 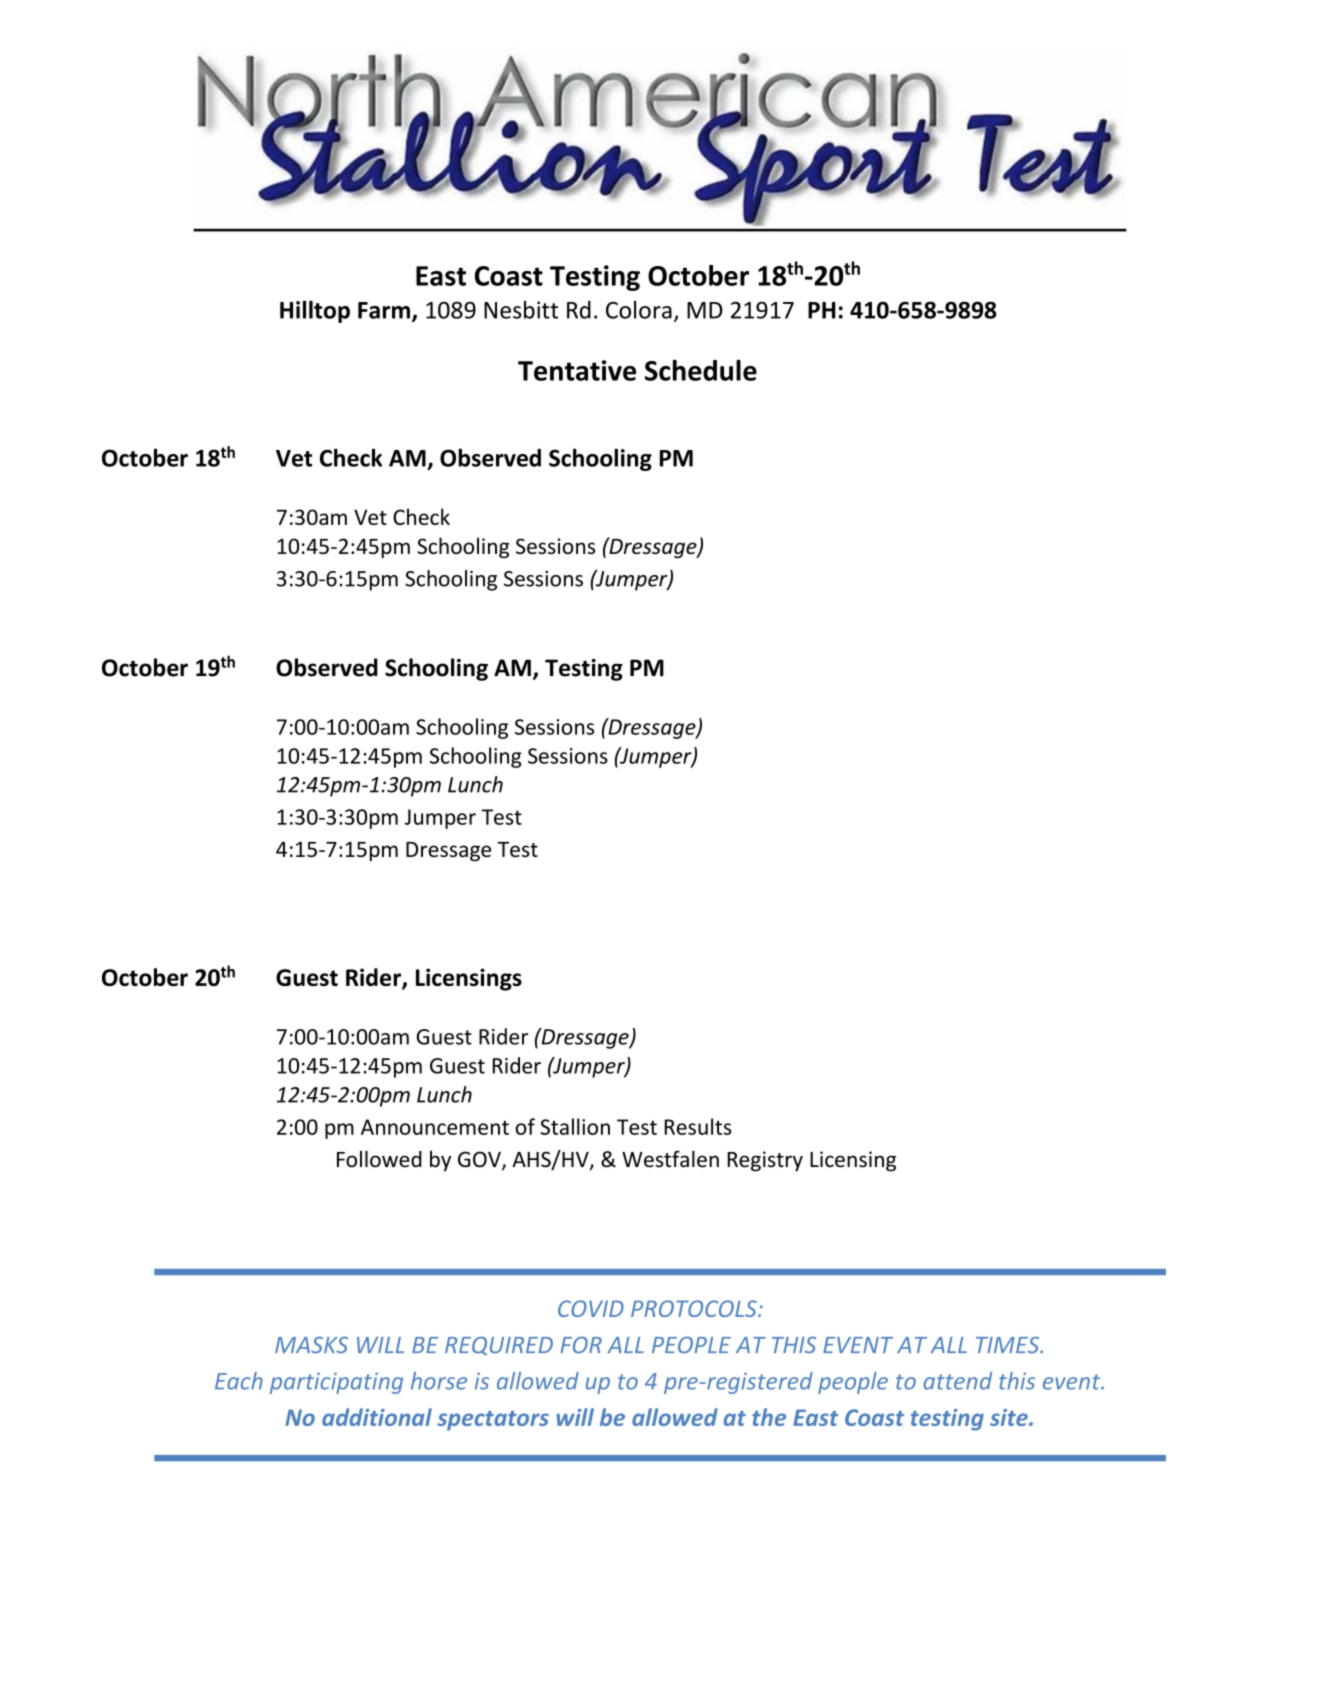 I want to click on Tentative, so click(x=577, y=370).
